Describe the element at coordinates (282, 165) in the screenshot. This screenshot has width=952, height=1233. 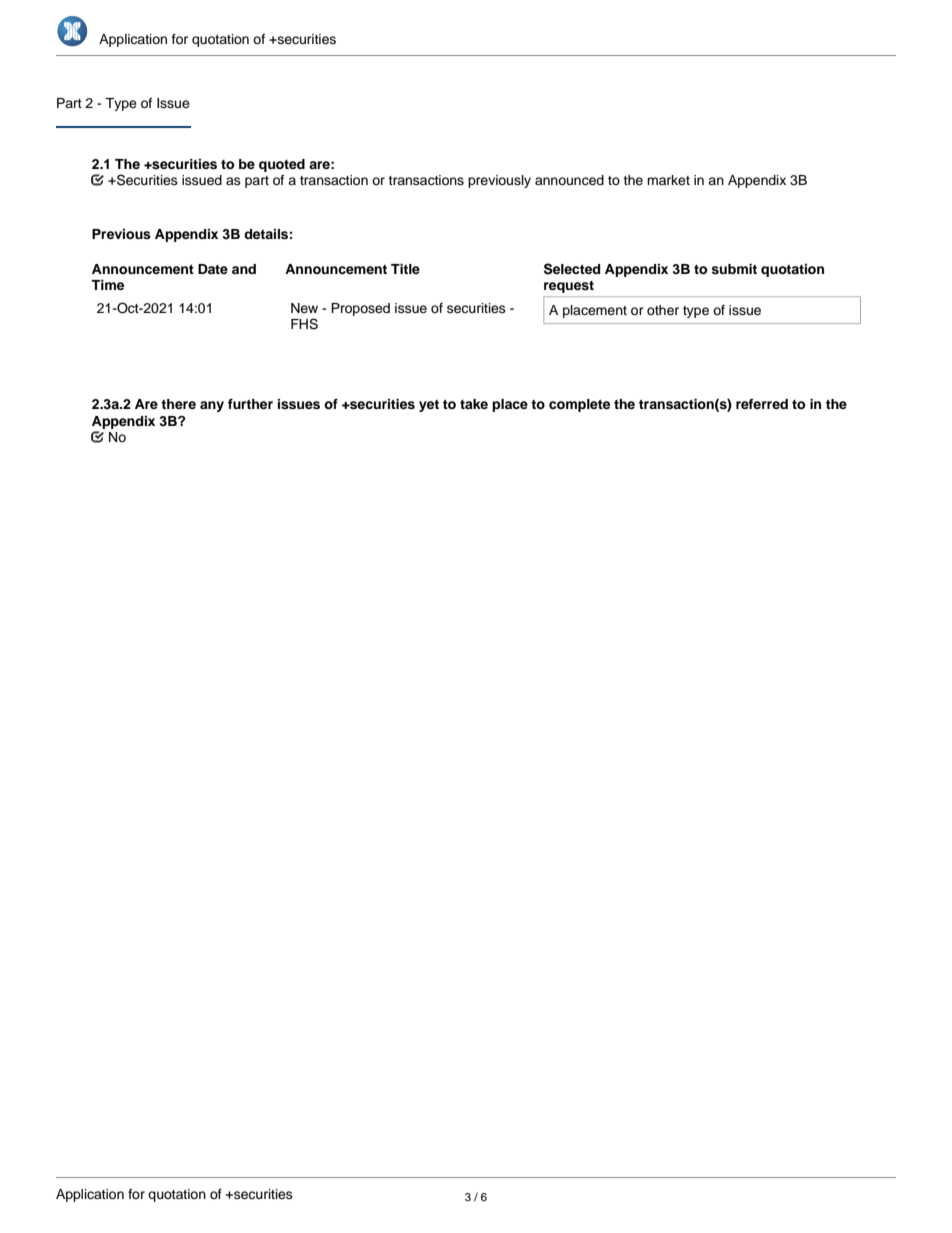
I see `quoted` at that location.
